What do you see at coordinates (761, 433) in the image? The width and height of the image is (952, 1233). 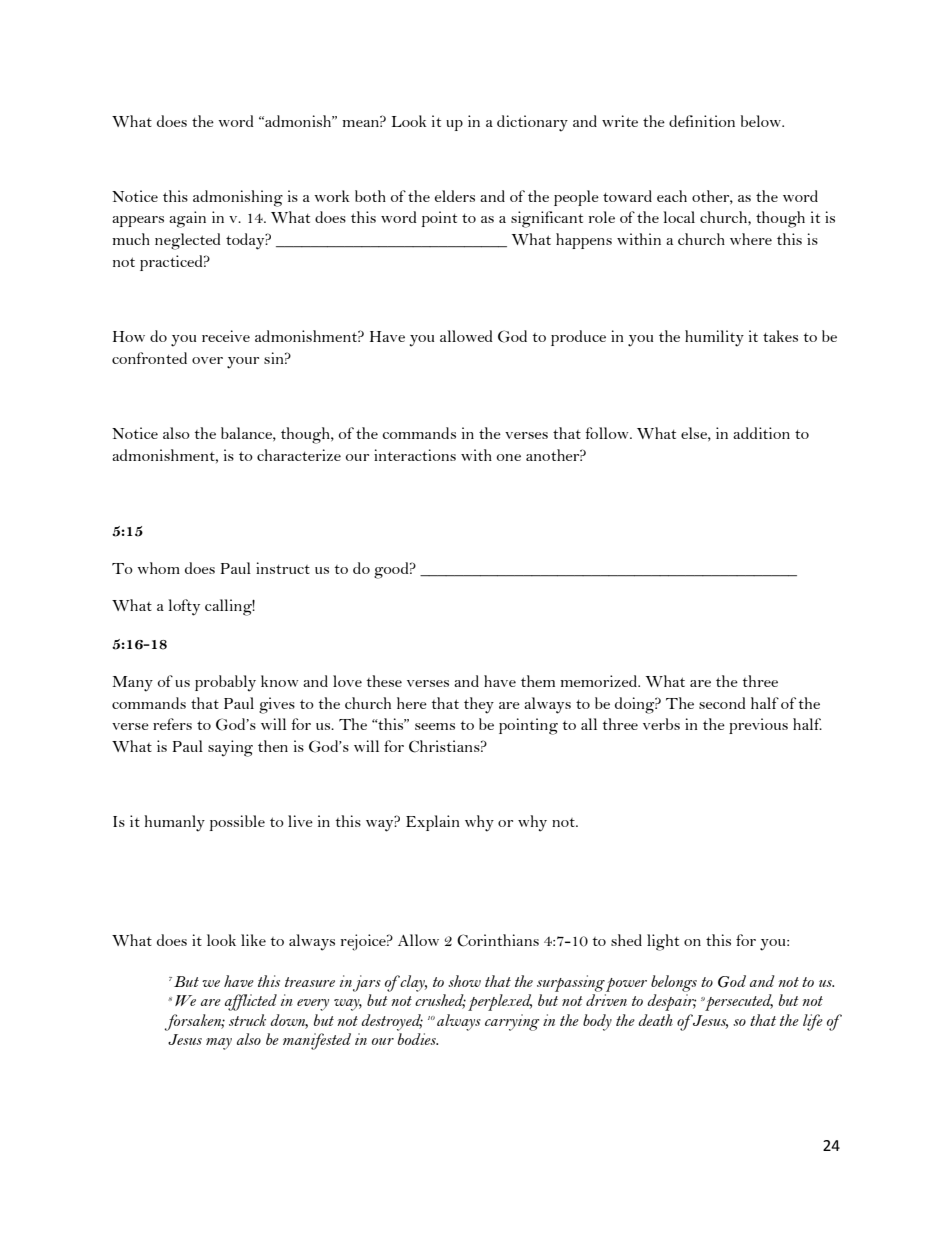 I see `addition` at bounding box center [761, 433].
